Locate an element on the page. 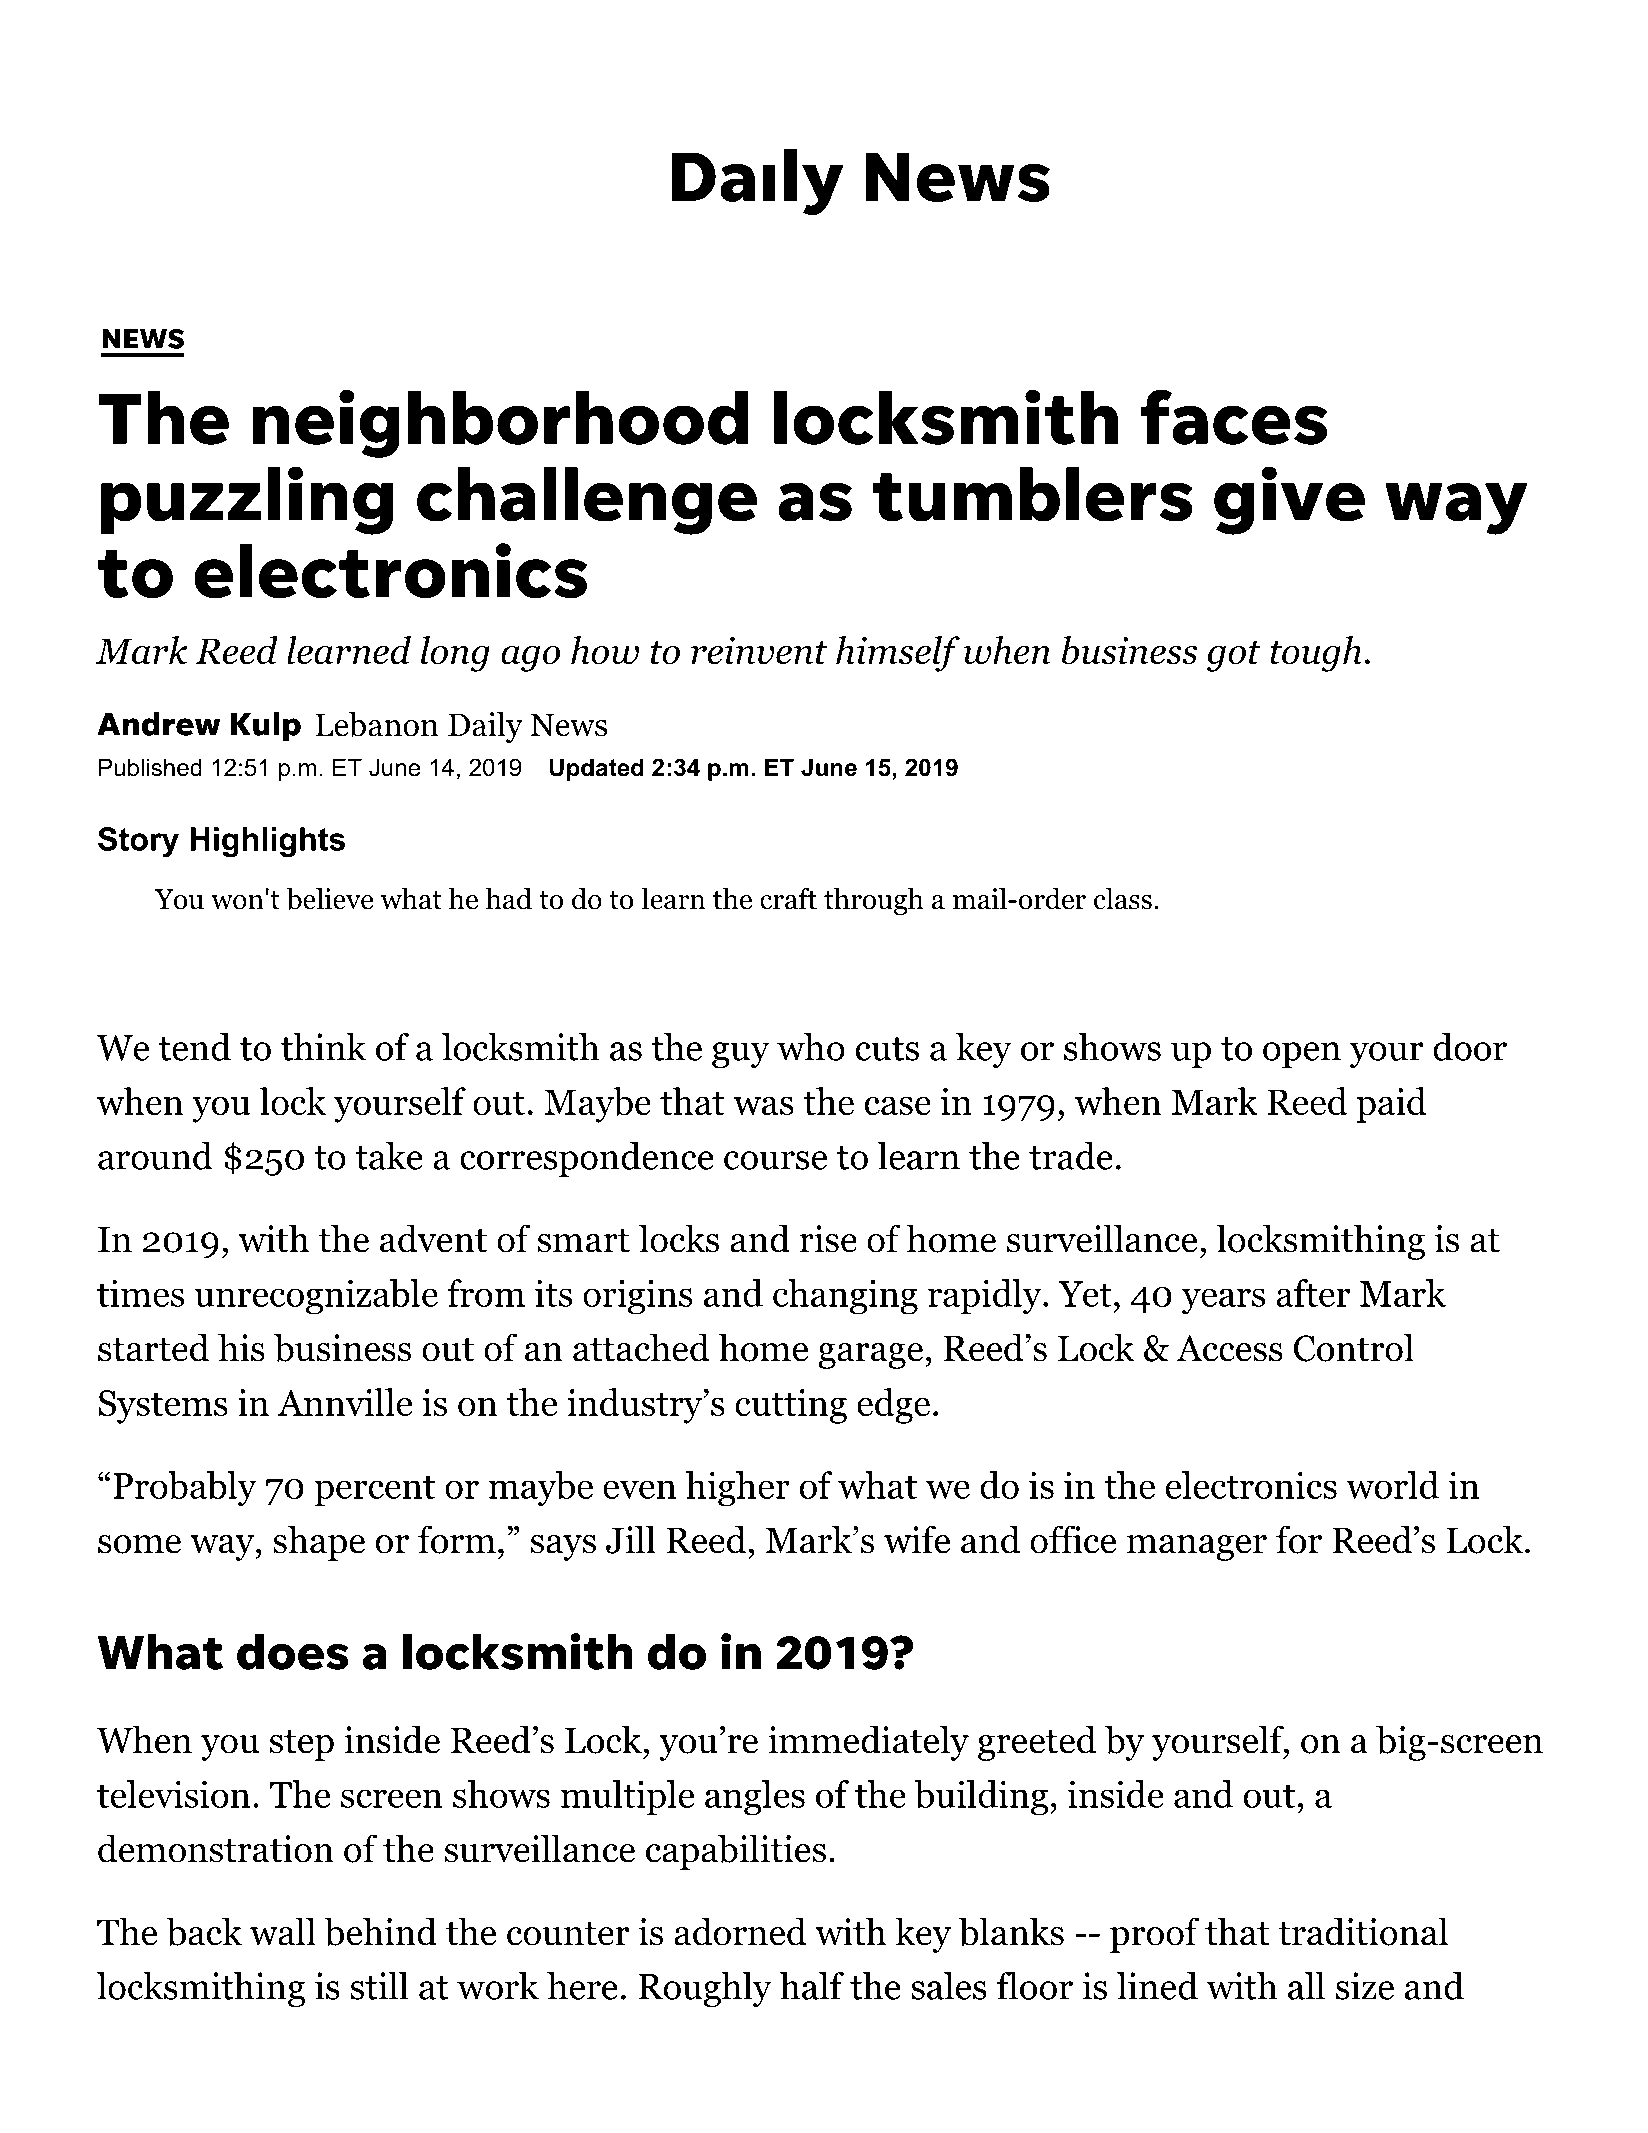 This document has height=2133, width=1648. unrecognizable is located at coordinates (316, 1297).
